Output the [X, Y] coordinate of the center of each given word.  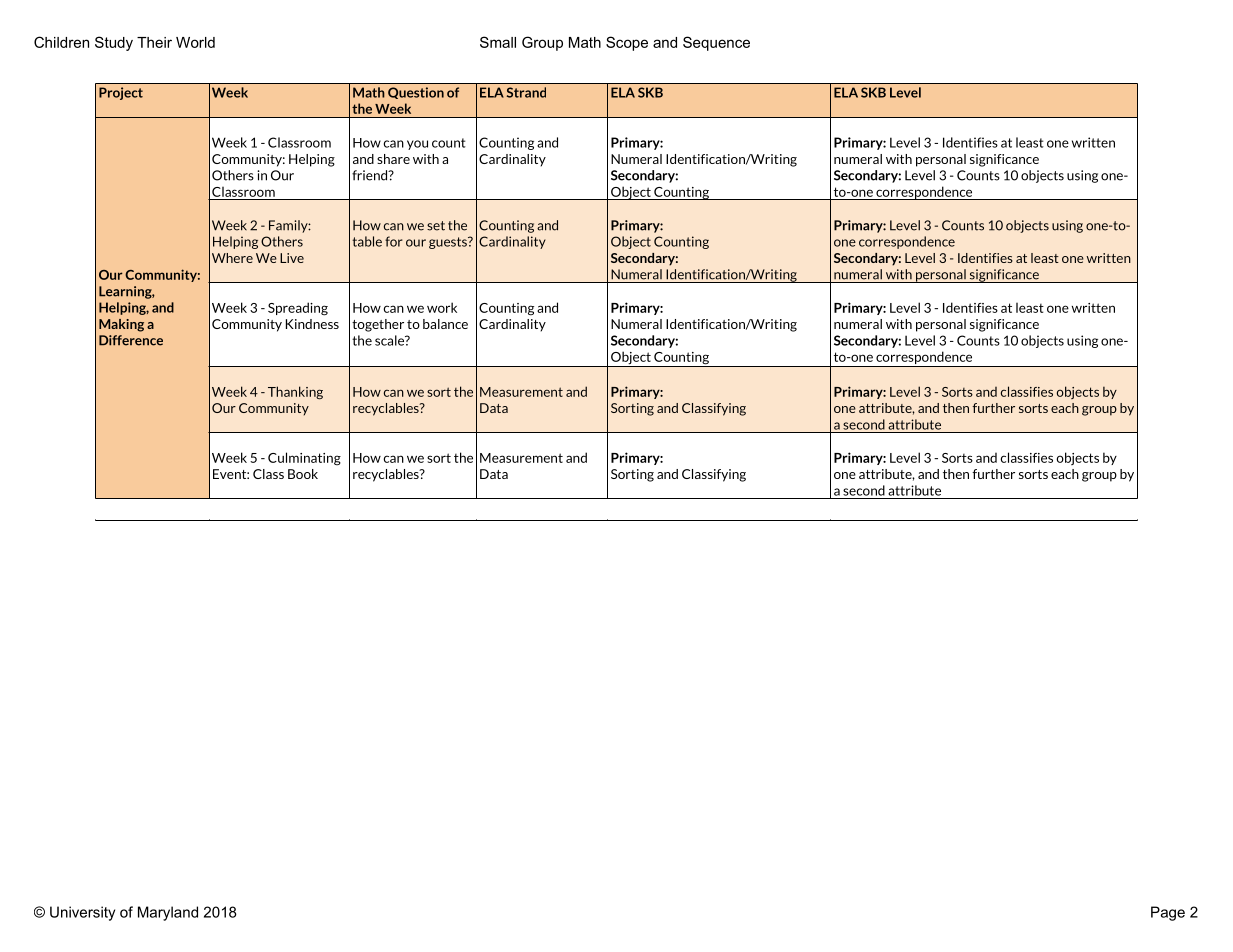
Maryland [168, 913]
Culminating [304, 459]
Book [303, 474]
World [195, 42]
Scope [627, 43]
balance [445, 324]
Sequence [716, 43]
